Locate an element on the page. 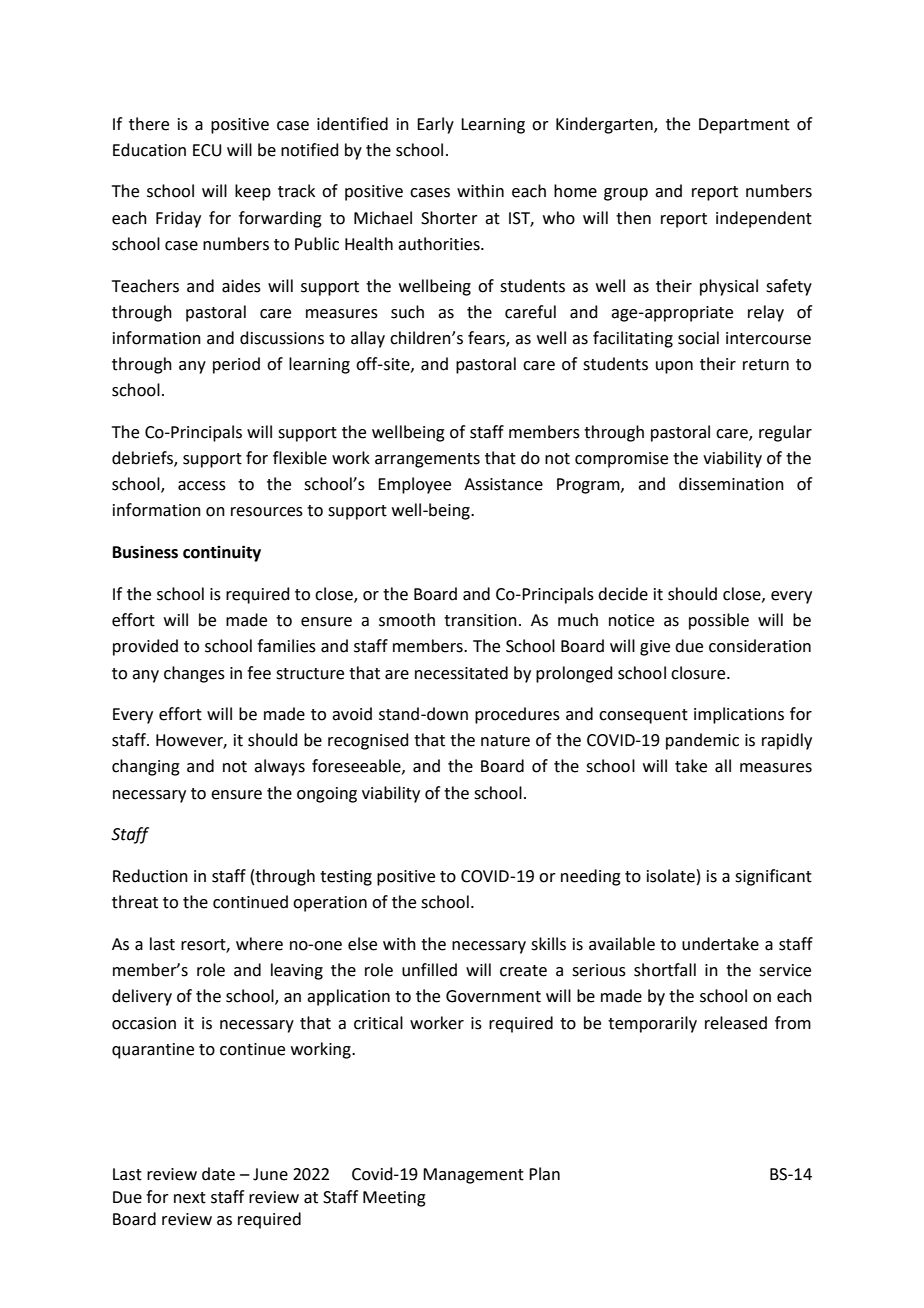 The height and width of the image is (1308, 924). period is located at coordinates (236, 365).
